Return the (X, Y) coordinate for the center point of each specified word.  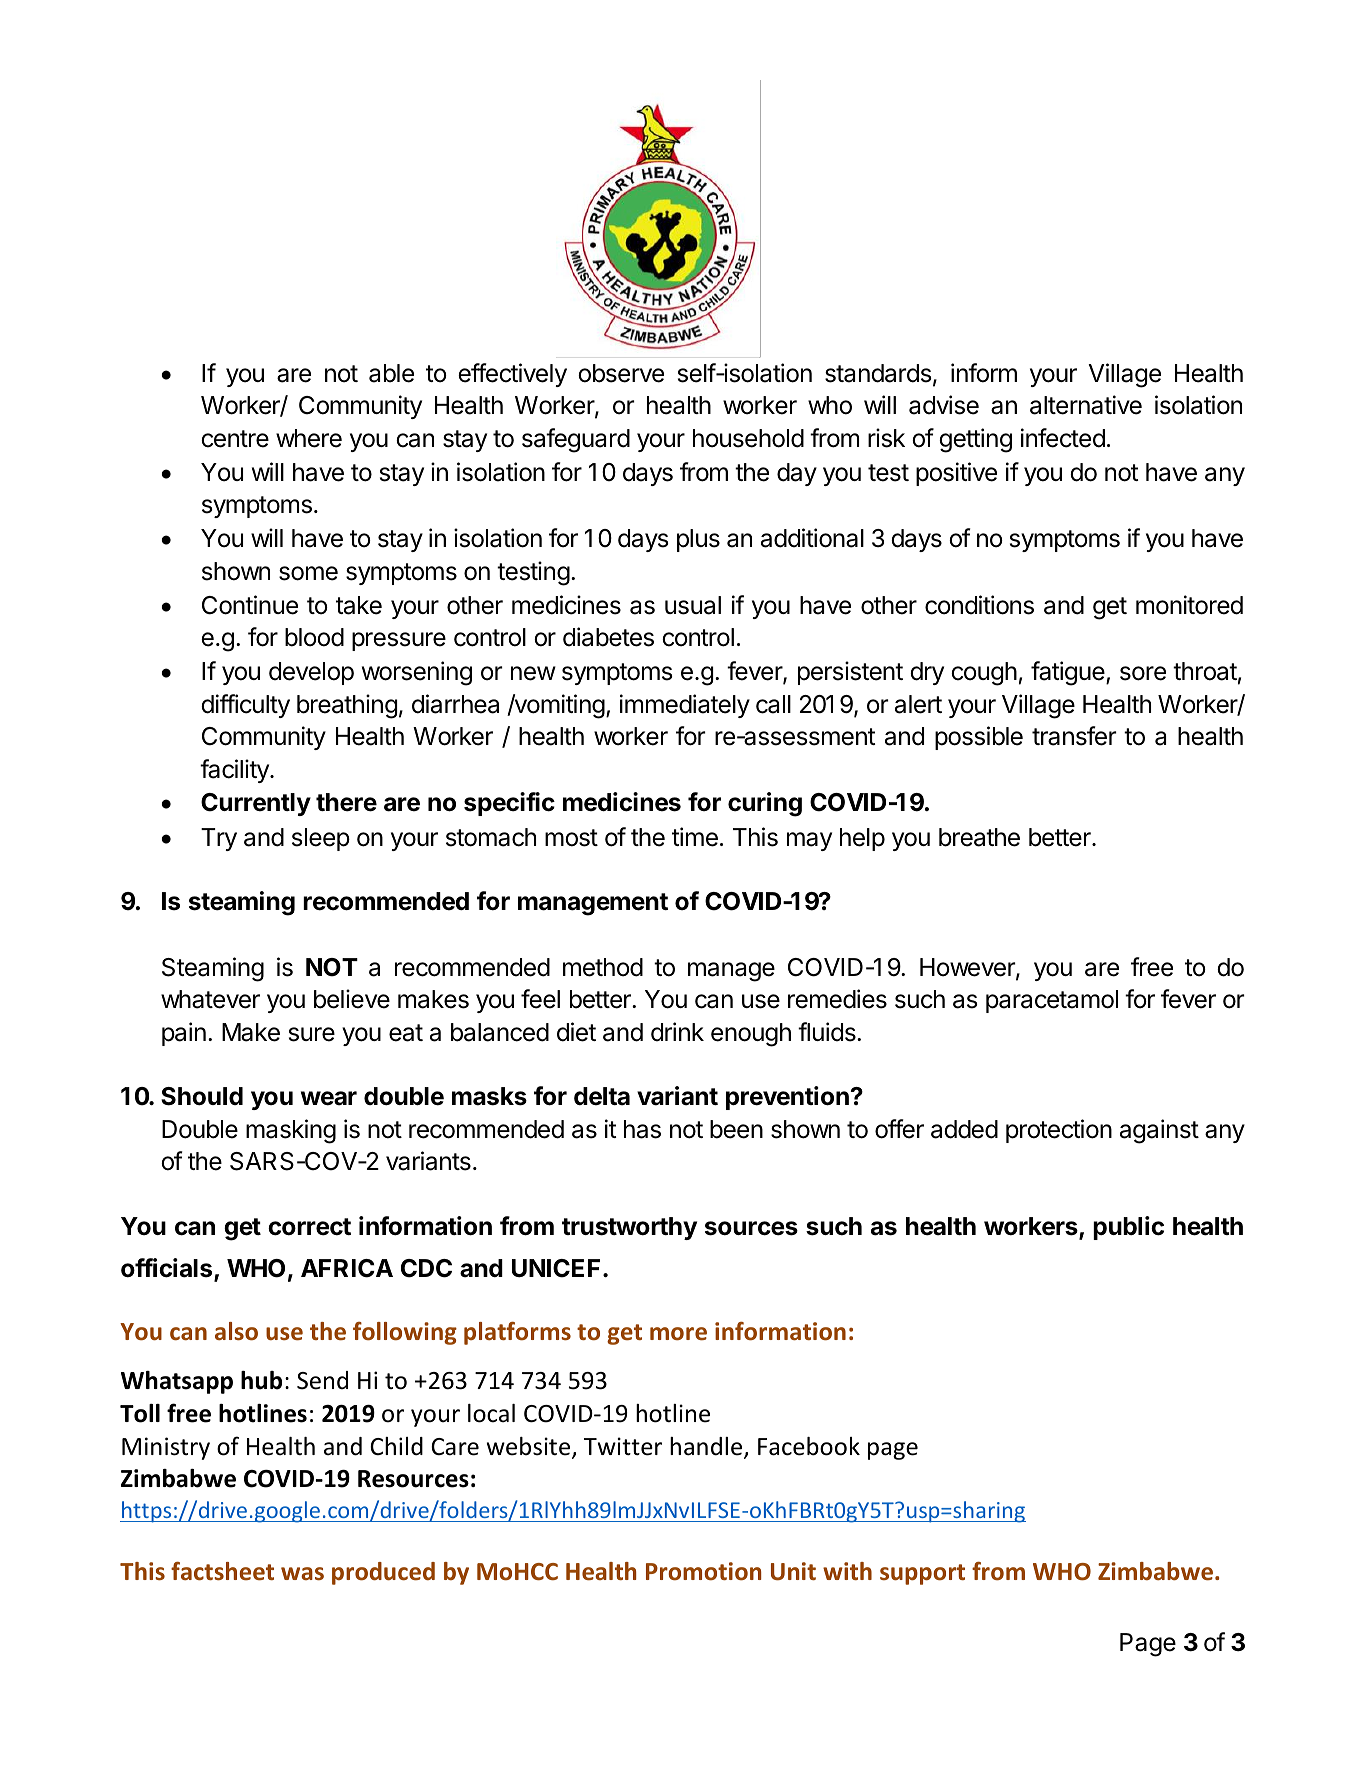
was (302, 1574)
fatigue (1069, 673)
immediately (685, 706)
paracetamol (1052, 1001)
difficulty (245, 706)
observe (621, 373)
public (1128, 1228)
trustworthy (629, 1228)
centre (235, 439)
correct (309, 1227)
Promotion (703, 1571)
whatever (210, 999)
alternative (1086, 405)
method (603, 967)
